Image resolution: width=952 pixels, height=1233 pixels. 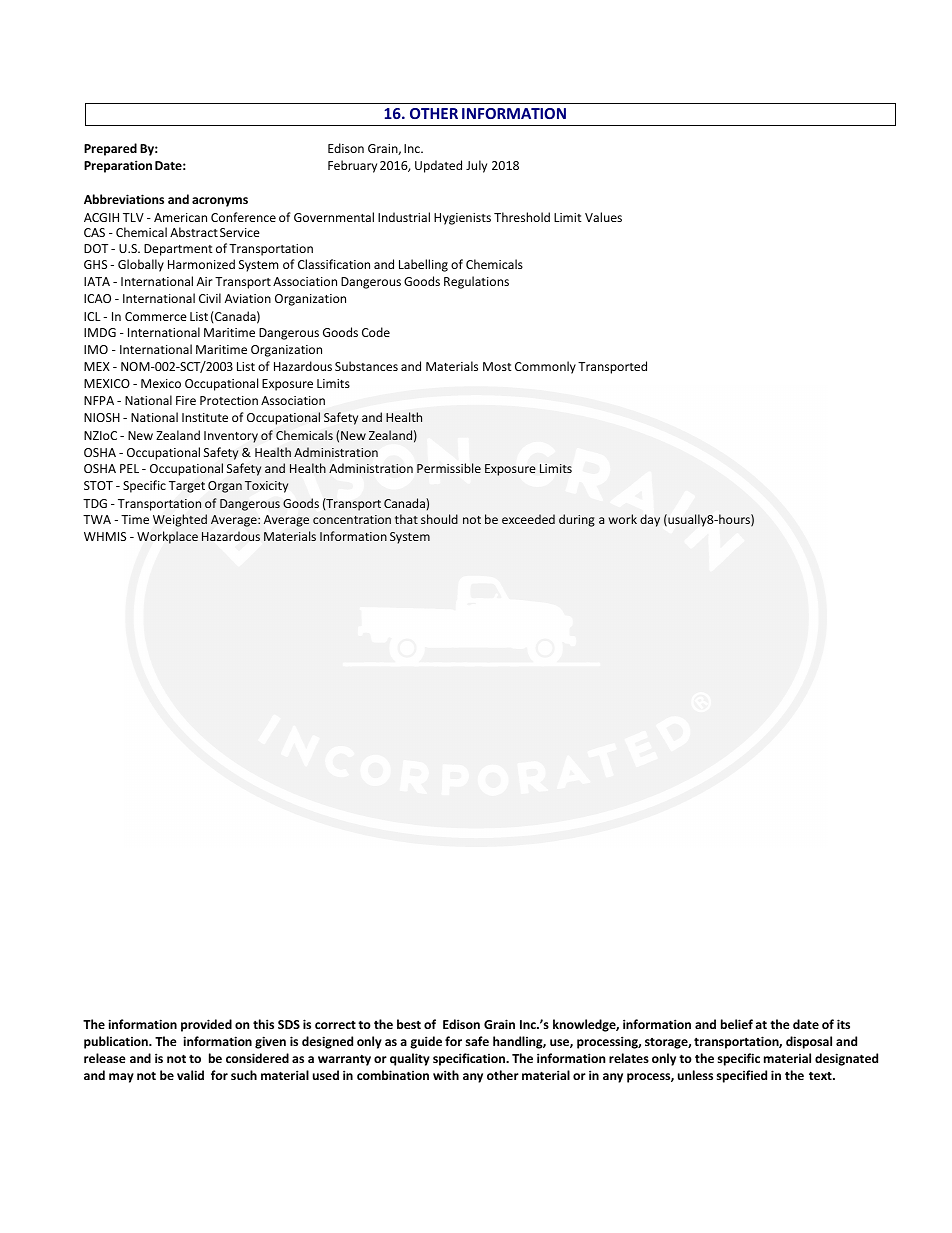 What do you see at coordinates (603, 217) in the screenshot?
I see `Values` at bounding box center [603, 217].
